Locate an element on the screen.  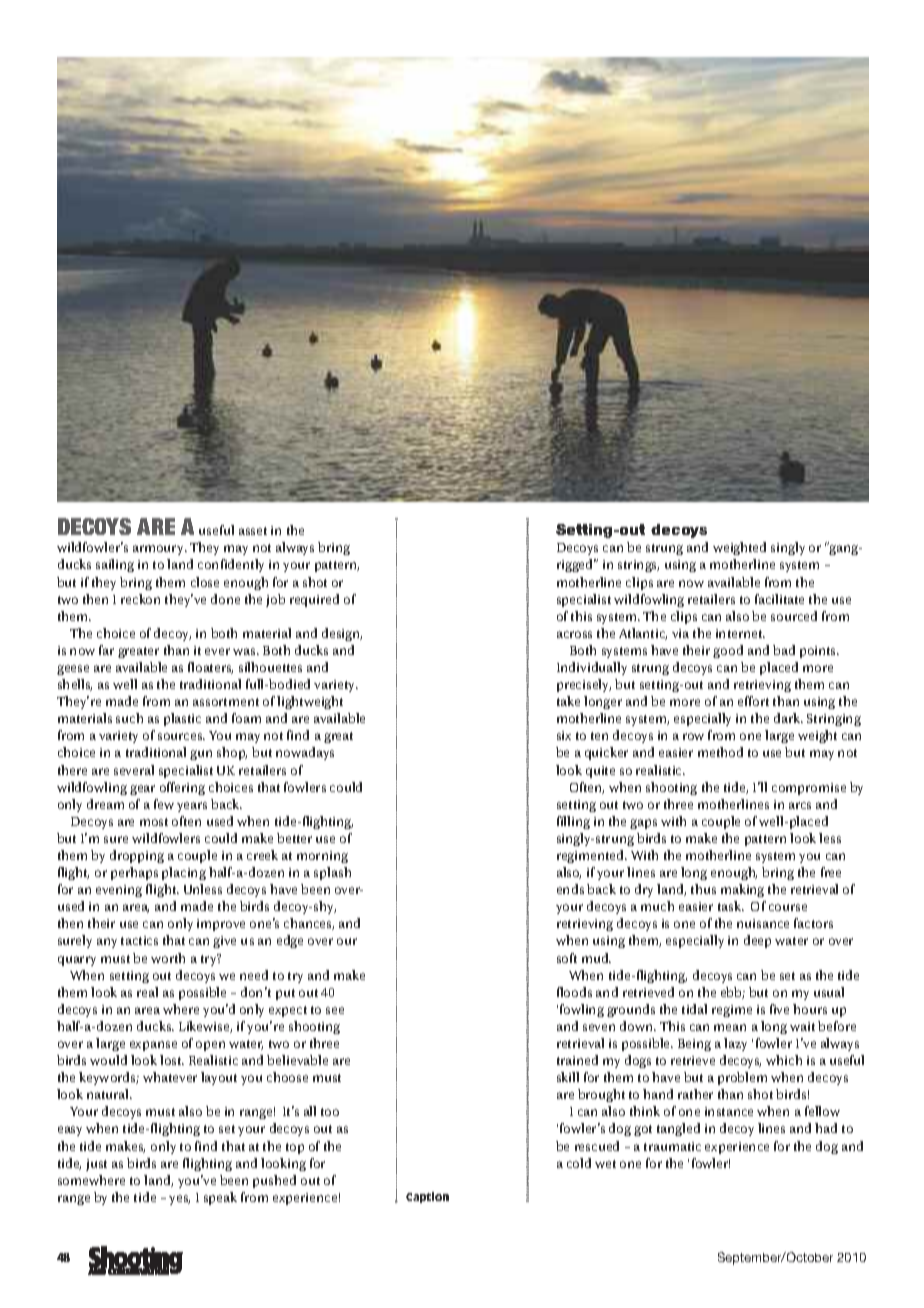
strings is located at coordinates (638, 566).
